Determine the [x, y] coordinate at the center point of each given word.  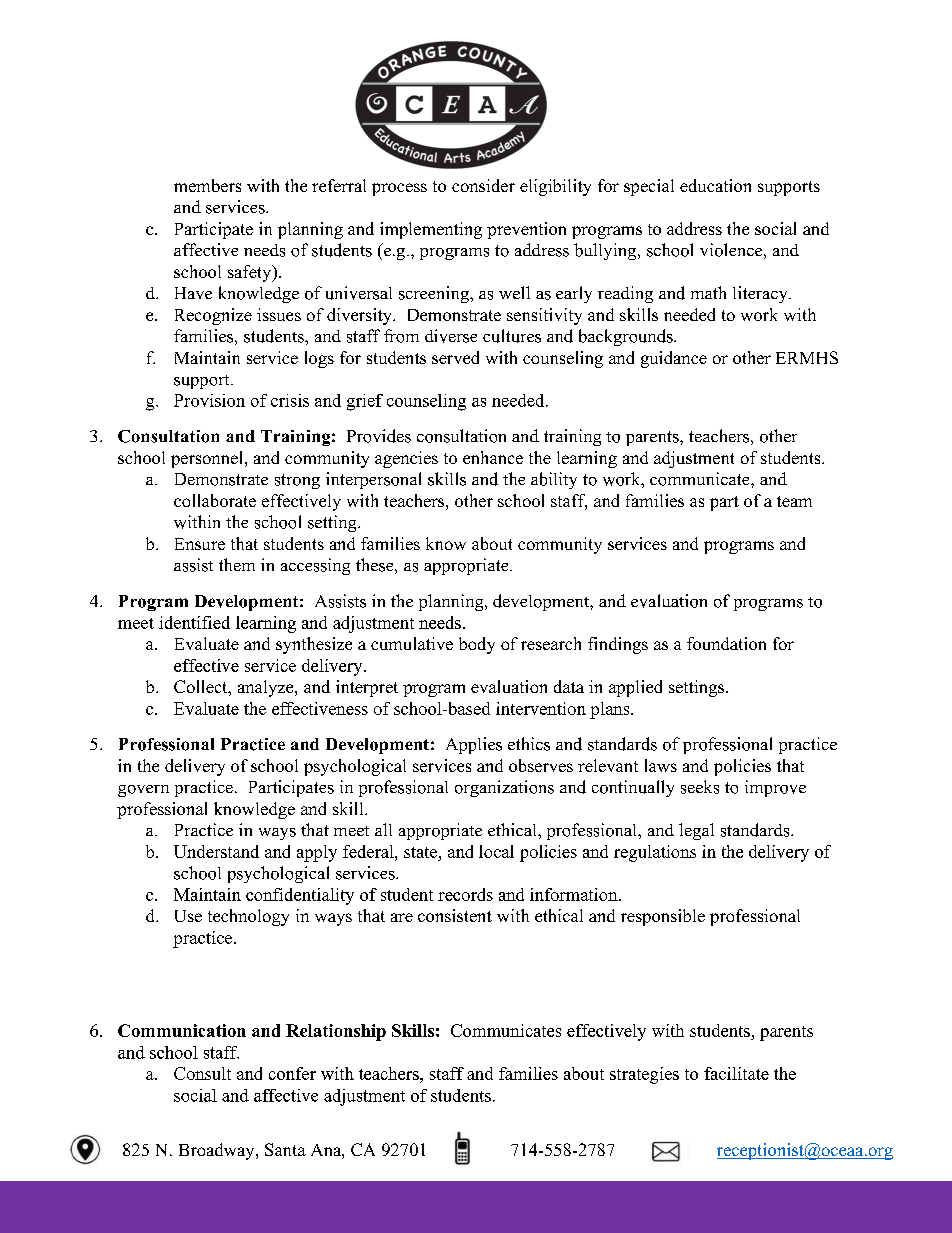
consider [483, 185]
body [477, 645]
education [715, 185]
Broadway [218, 1151]
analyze [267, 688]
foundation [726, 643]
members [207, 185]
